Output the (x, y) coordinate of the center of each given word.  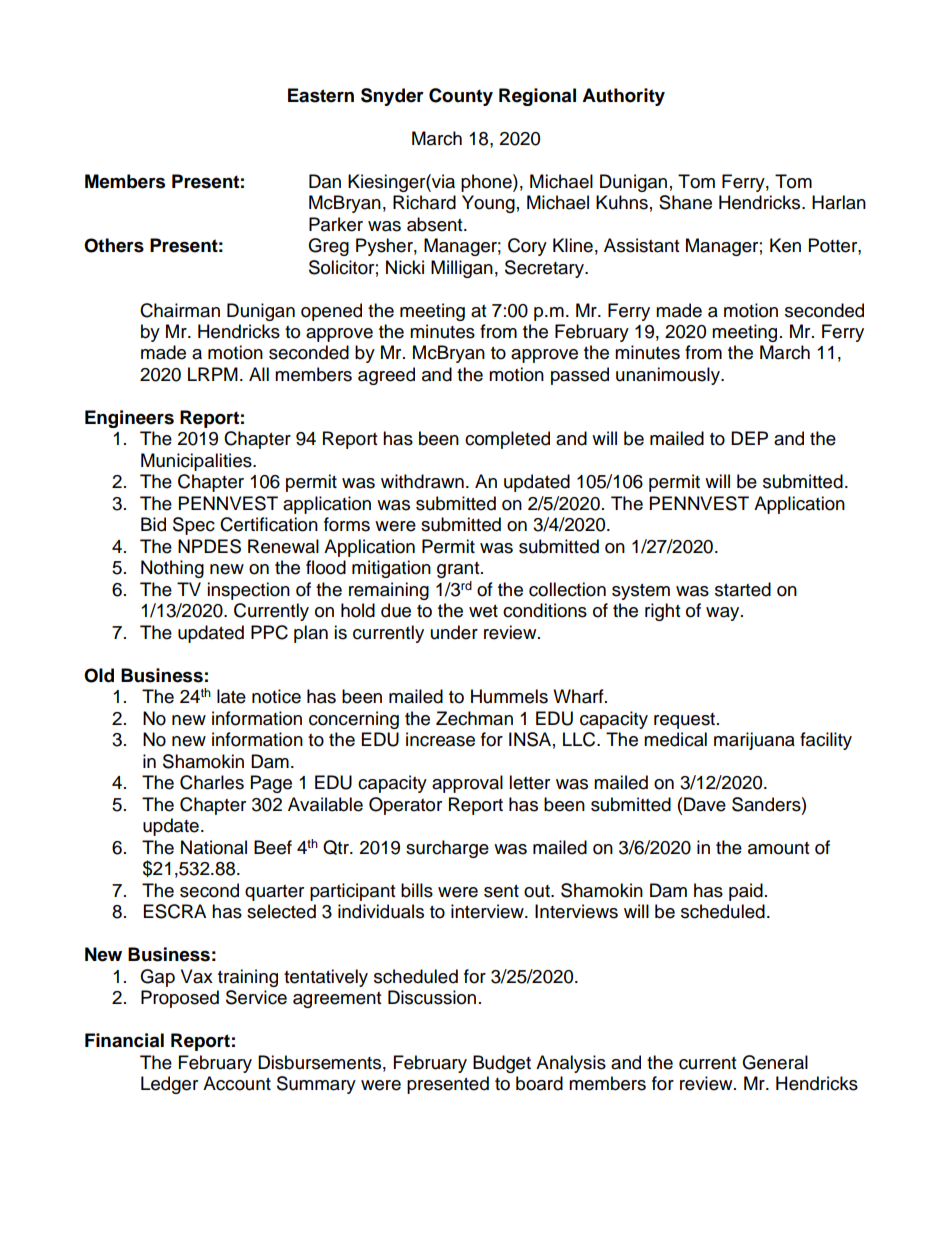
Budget (502, 1064)
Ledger (169, 1085)
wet (483, 611)
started (743, 589)
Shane (685, 202)
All (259, 374)
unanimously (669, 376)
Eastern (321, 95)
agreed (386, 376)
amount (778, 848)
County (461, 97)
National (214, 847)
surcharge (447, 849)
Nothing (172, 569)
